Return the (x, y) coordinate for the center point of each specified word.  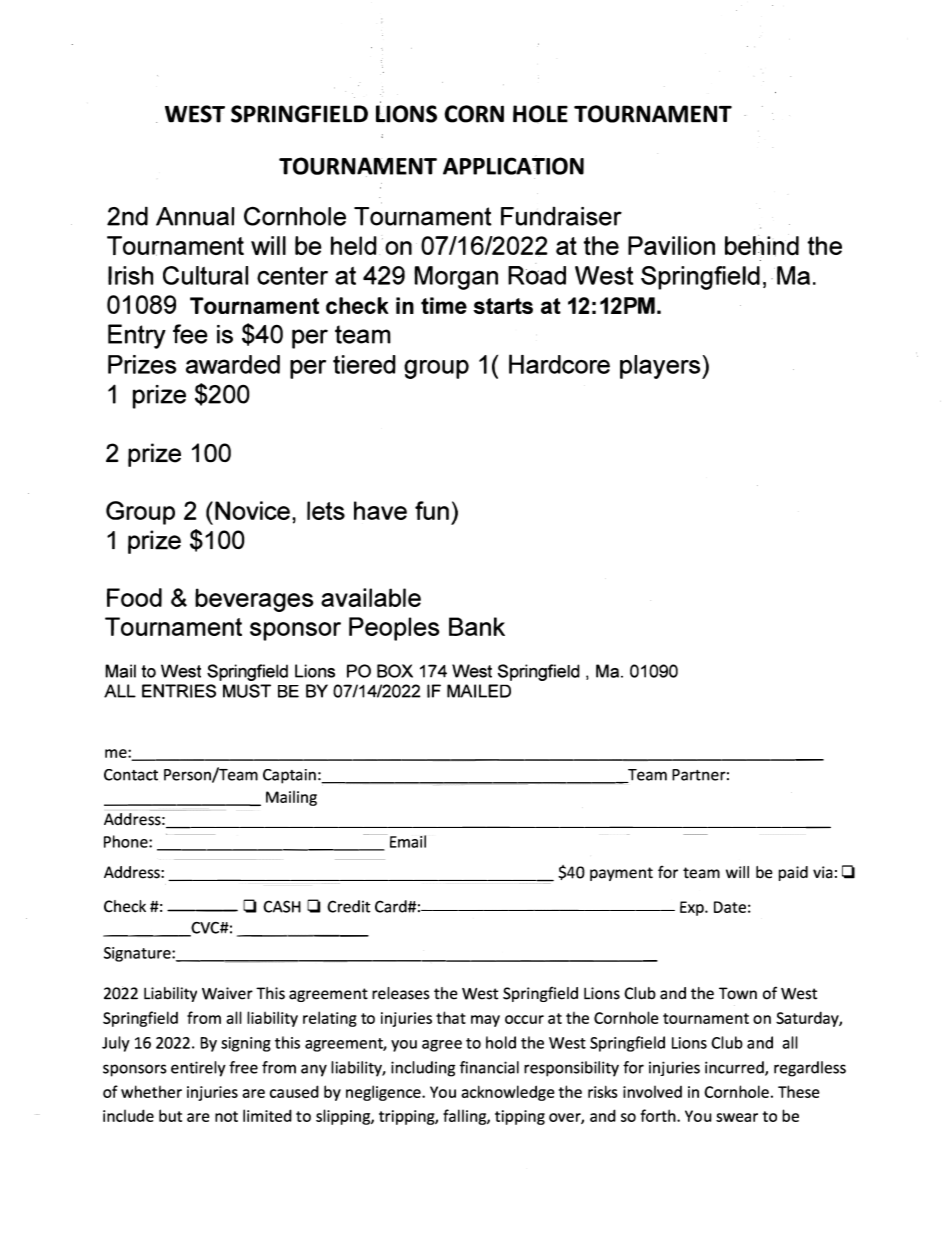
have (380, 510)
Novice (252, 510)
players (661, 367)
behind (762, 245)
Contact (131, 775)
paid (793, 873)
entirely (198, 1069)
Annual (195, 216)
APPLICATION (513, 166)
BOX (395, 671)
